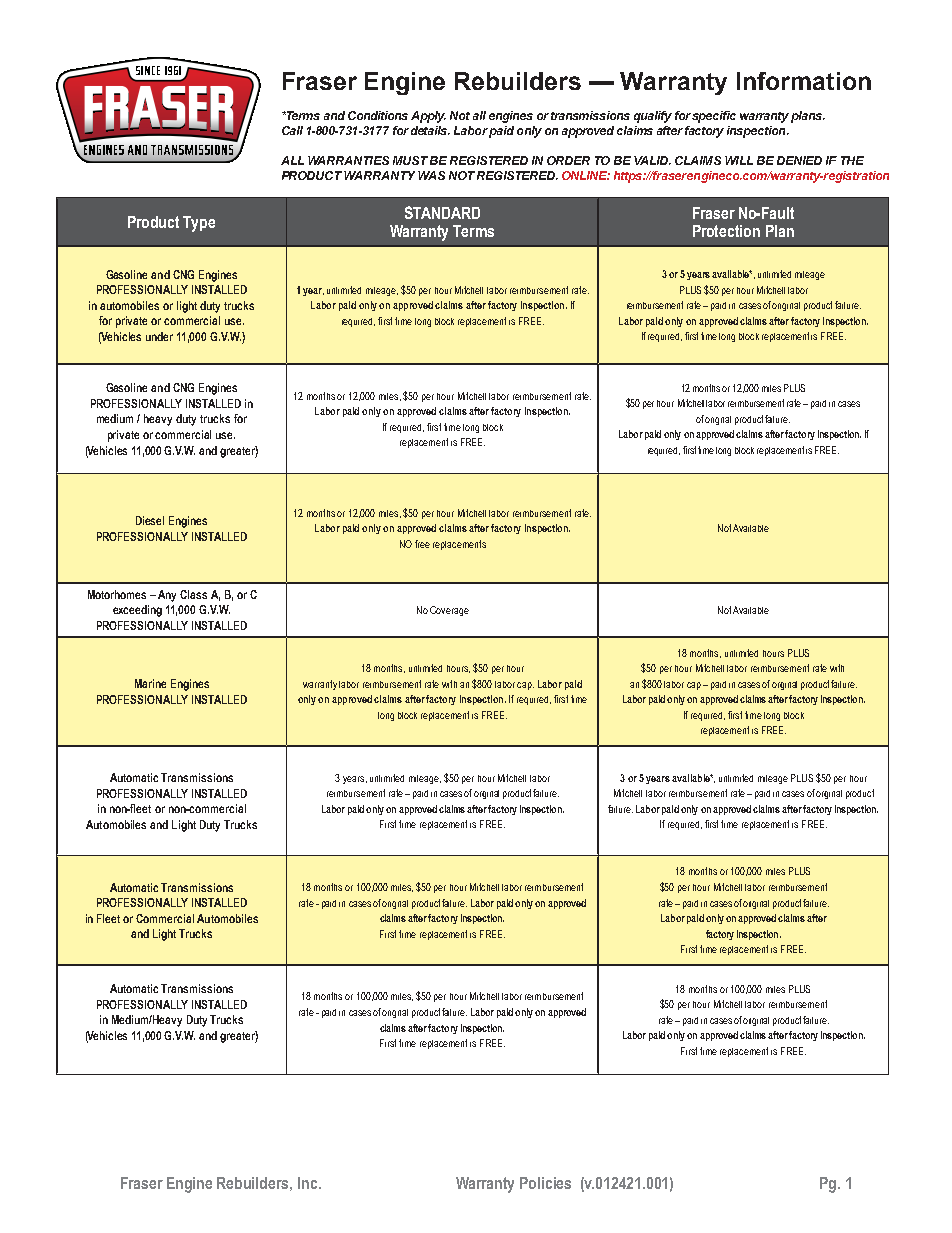  Describe the element at coordinates (159, 336) in the screenshot. I see `under` at that location.
